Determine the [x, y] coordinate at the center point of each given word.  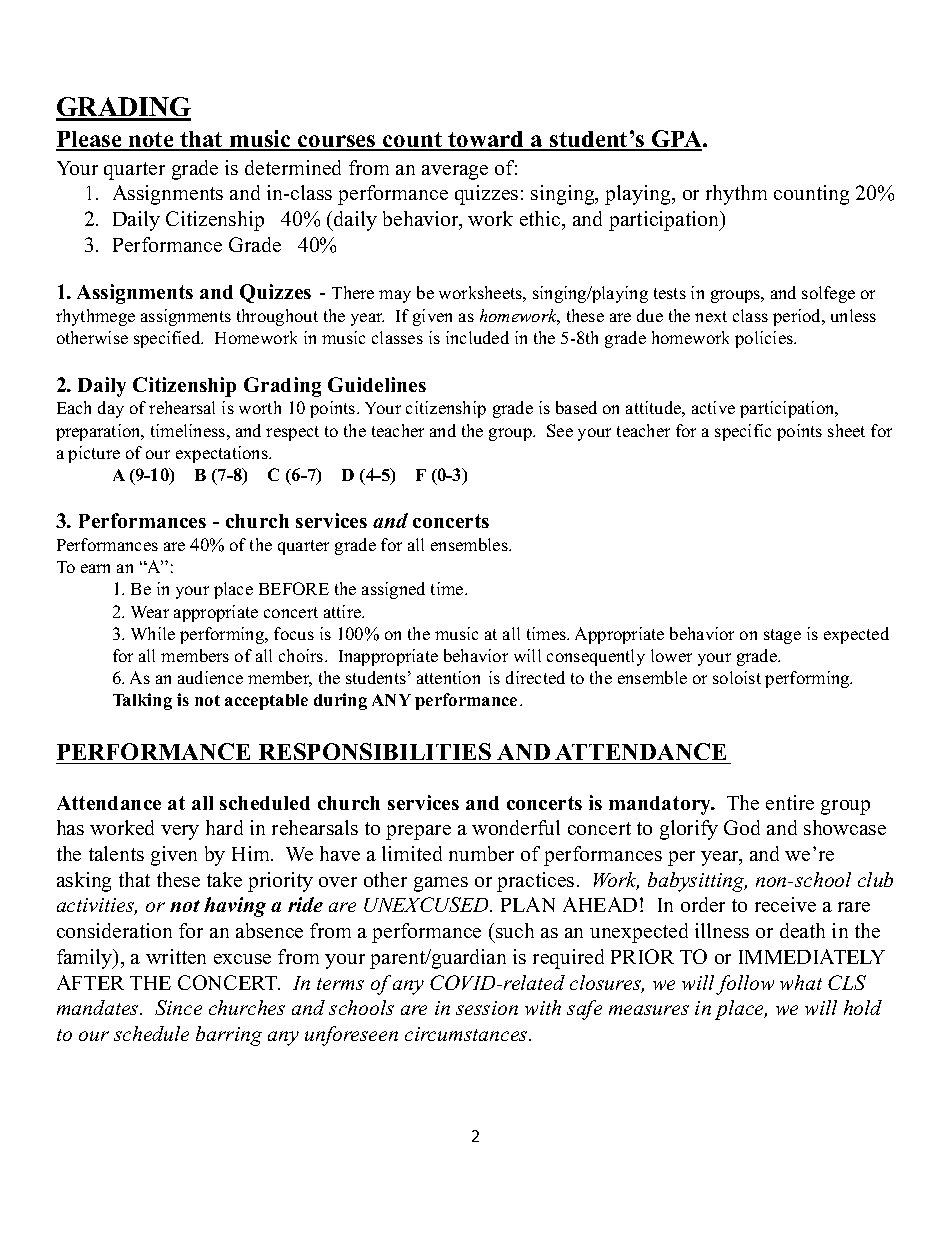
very [180, 832]
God [742, 827]
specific [743, 432]
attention [448, 677]
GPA [677, 140]
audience [210, 677]
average [455, 172]
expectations [223, 454]
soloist [737, 677]
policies [765, 339]
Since [178, 1007]
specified [168, 339]
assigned [393, 590]
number [481, 853]
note [151, 141]
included [477, 337]
